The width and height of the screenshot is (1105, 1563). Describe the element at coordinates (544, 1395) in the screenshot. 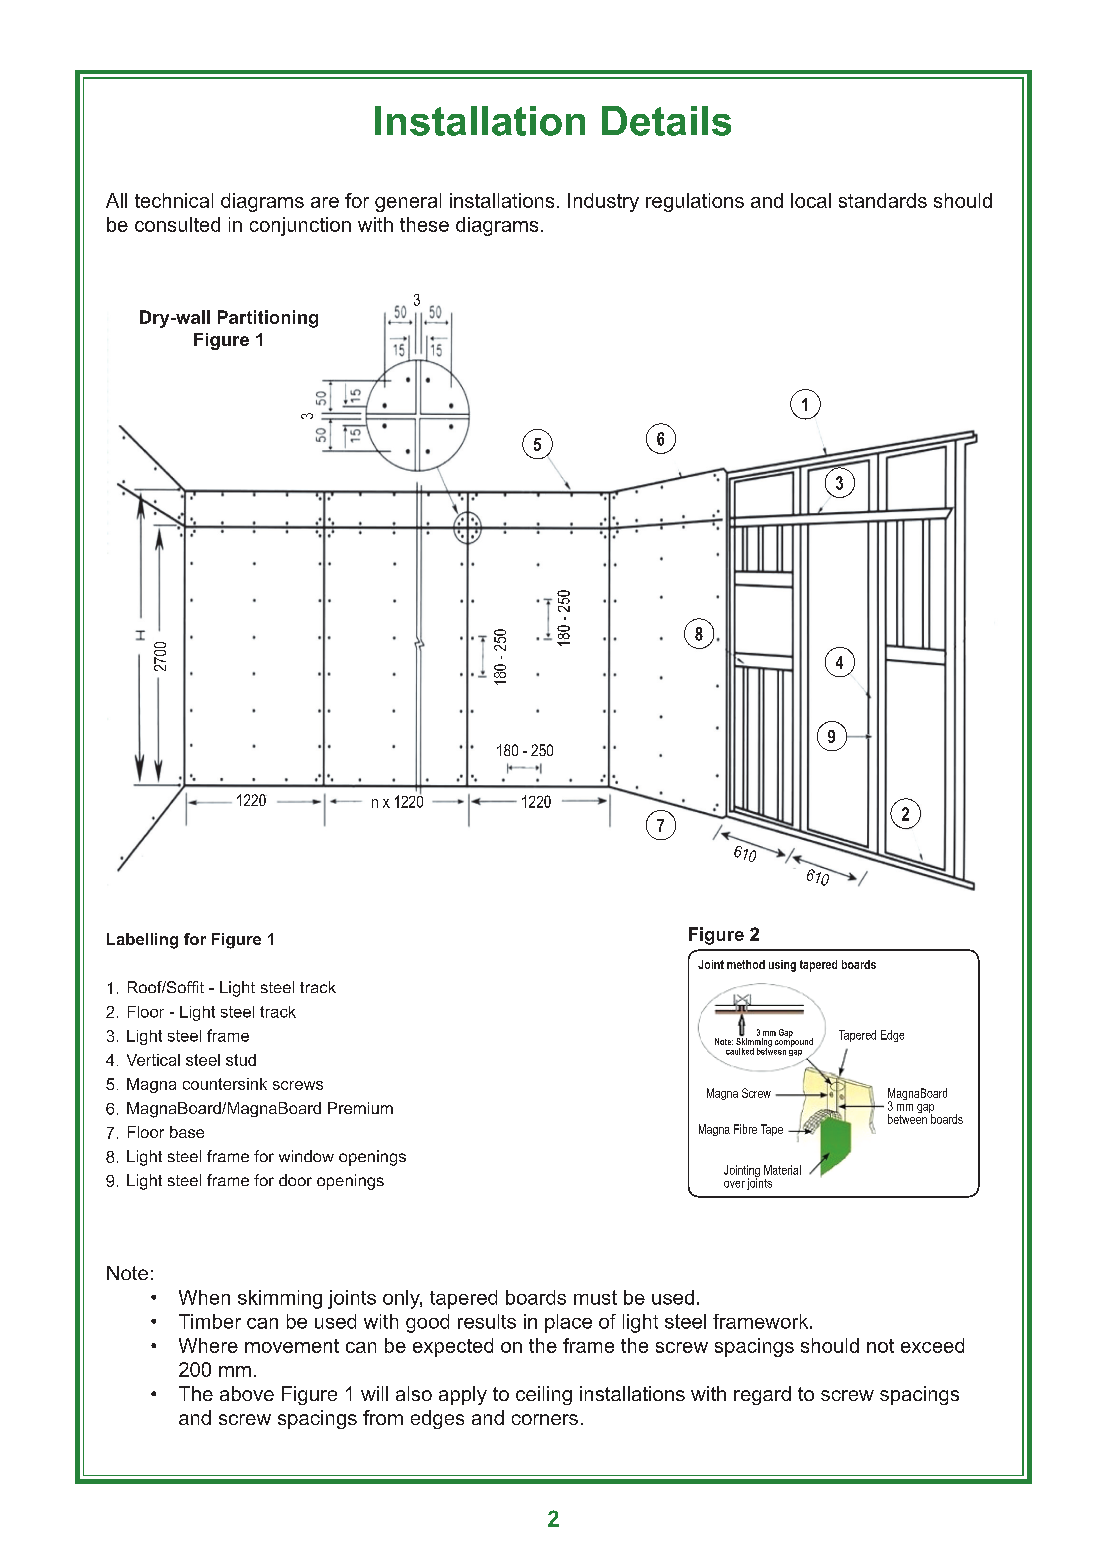

I see `ceiling` at that location.
